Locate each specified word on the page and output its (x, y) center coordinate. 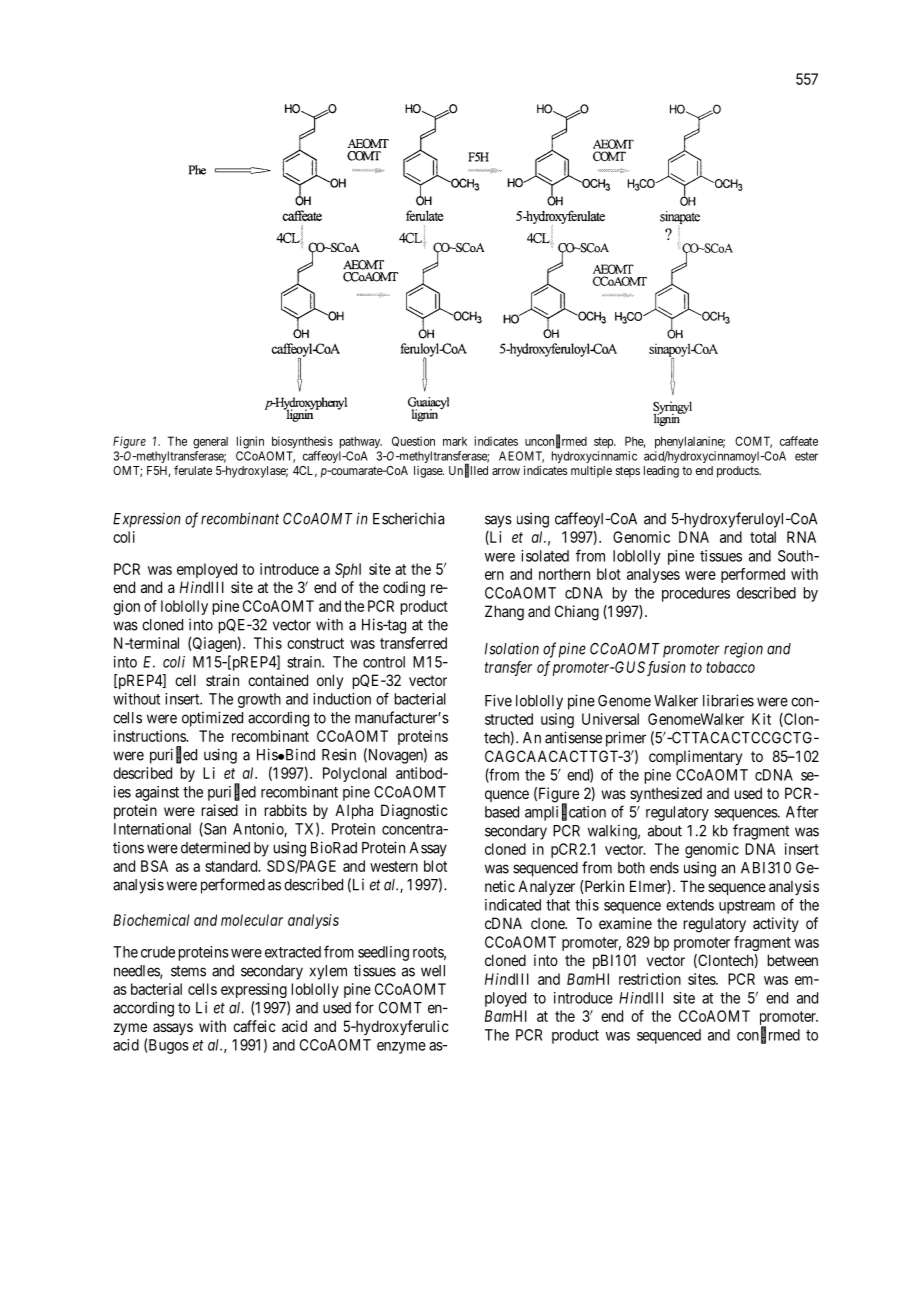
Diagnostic (414, 812)
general (210, 443)
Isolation (512, 649)
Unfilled (468, 471)
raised (220, 810)
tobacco (730, 667)
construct (315, 643)
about (665, 831)
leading (661, 471)
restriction (650, 979)
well (433, 971)
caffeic (254, 1026)
